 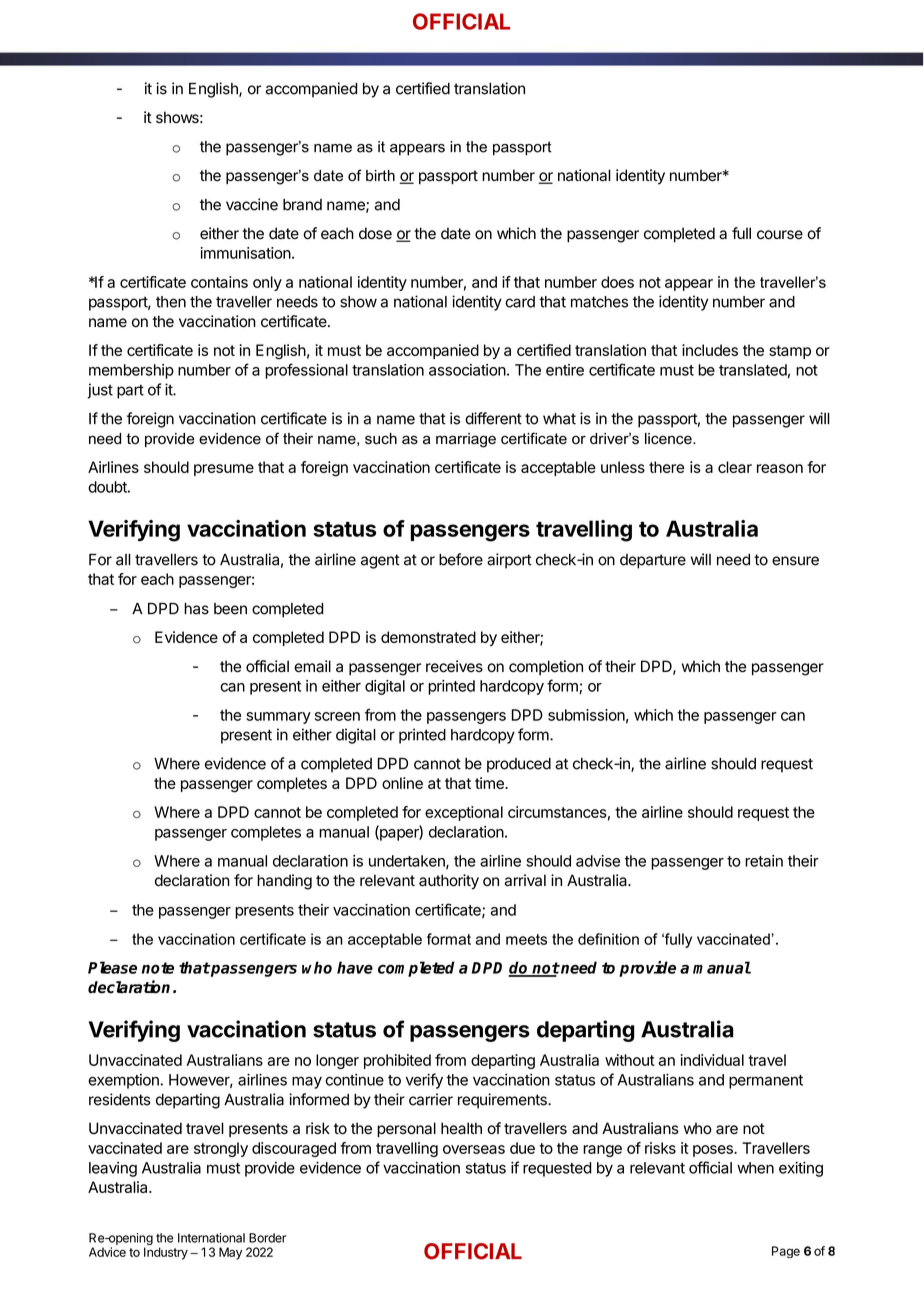 I want to click on authority, so click(x=449, y=882).
